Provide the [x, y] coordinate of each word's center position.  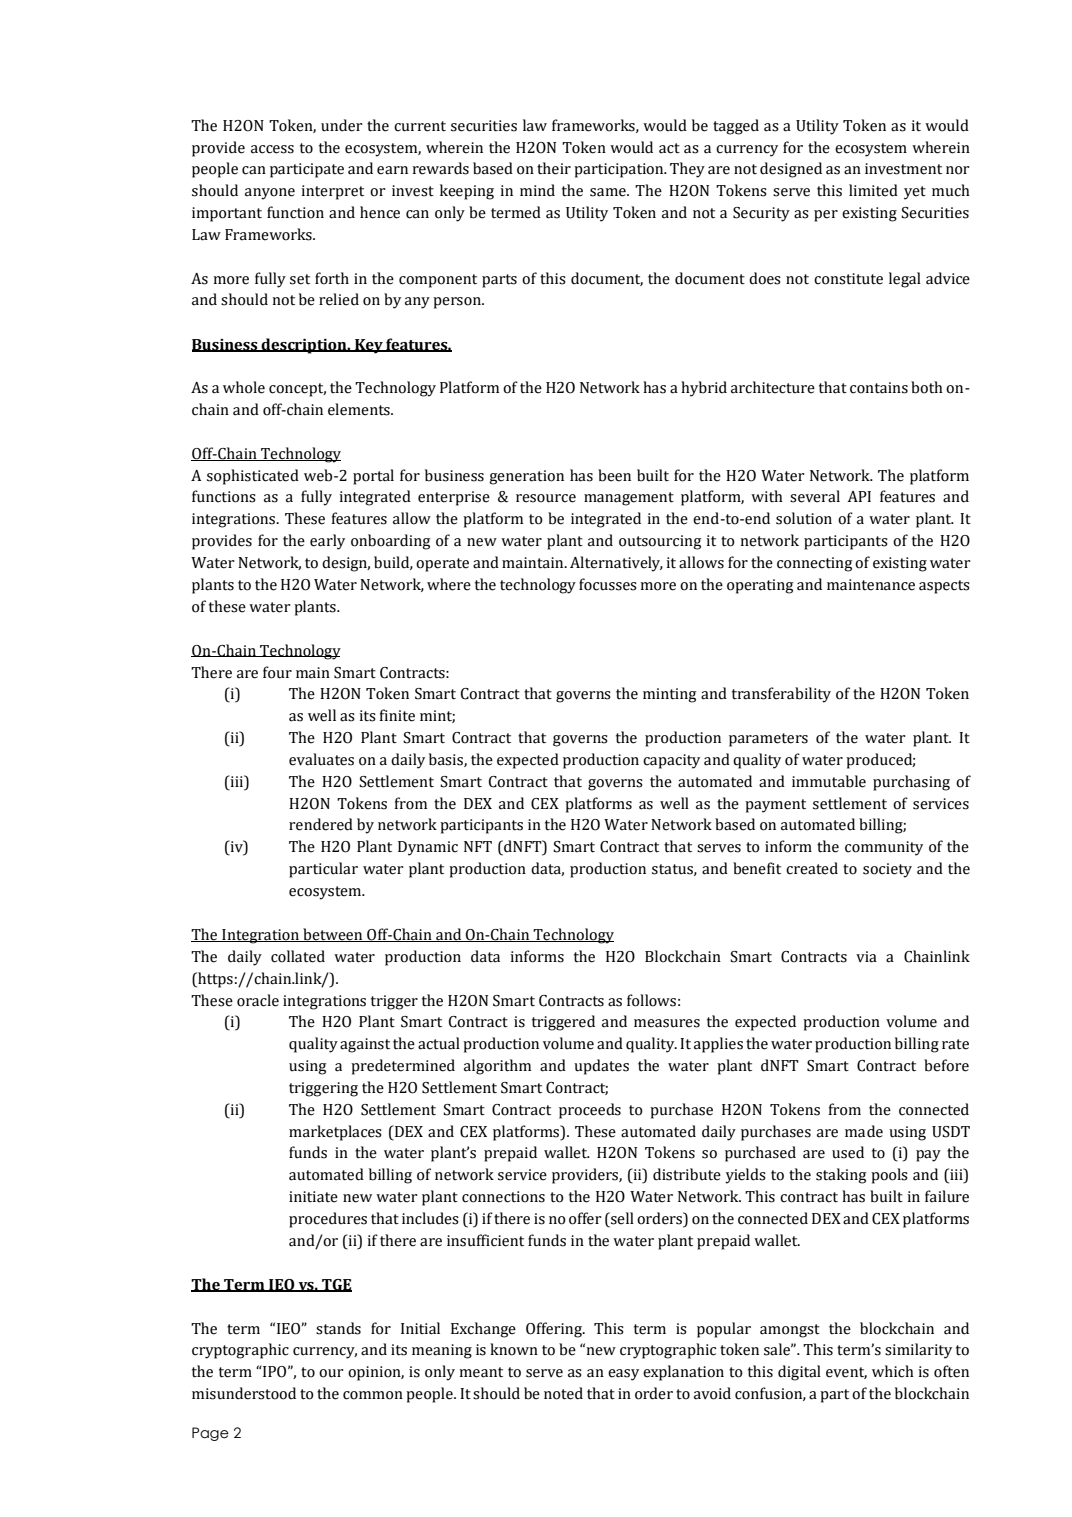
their [554, 168]
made [864, 1131]
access [272, 149]
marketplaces [335, 1133]
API [859, 496]
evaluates [321, 759]
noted [563, 1393]
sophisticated [253, 477]
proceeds [590, 1111]
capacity [671, 761]
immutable [829, 781]
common [373, 1395]
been [614, 475]
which [893, 1371]
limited [873, 190]
